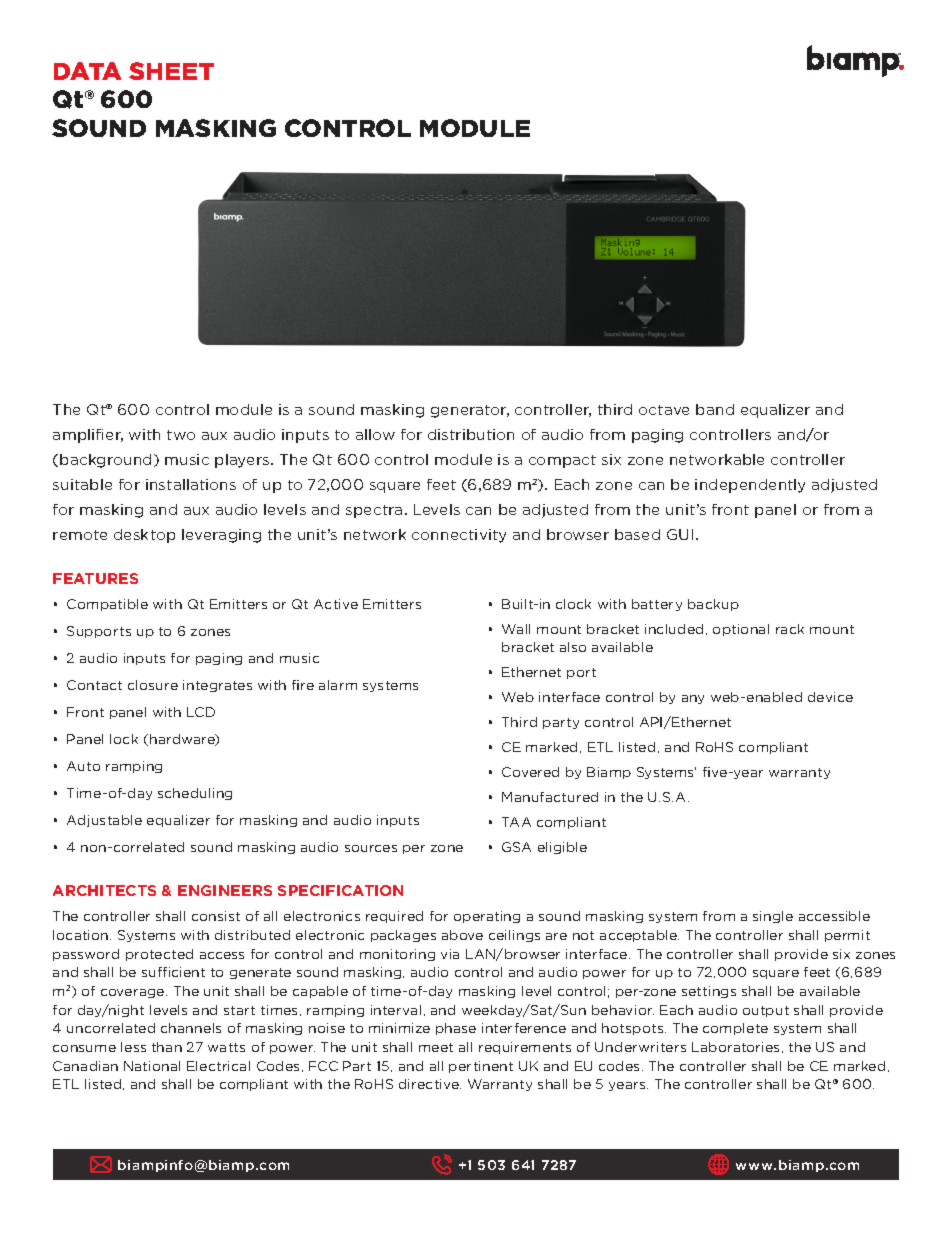 The width and height of the screenshot is (952, 1233). I want to click on Laboratories, so click(737, 1047).
